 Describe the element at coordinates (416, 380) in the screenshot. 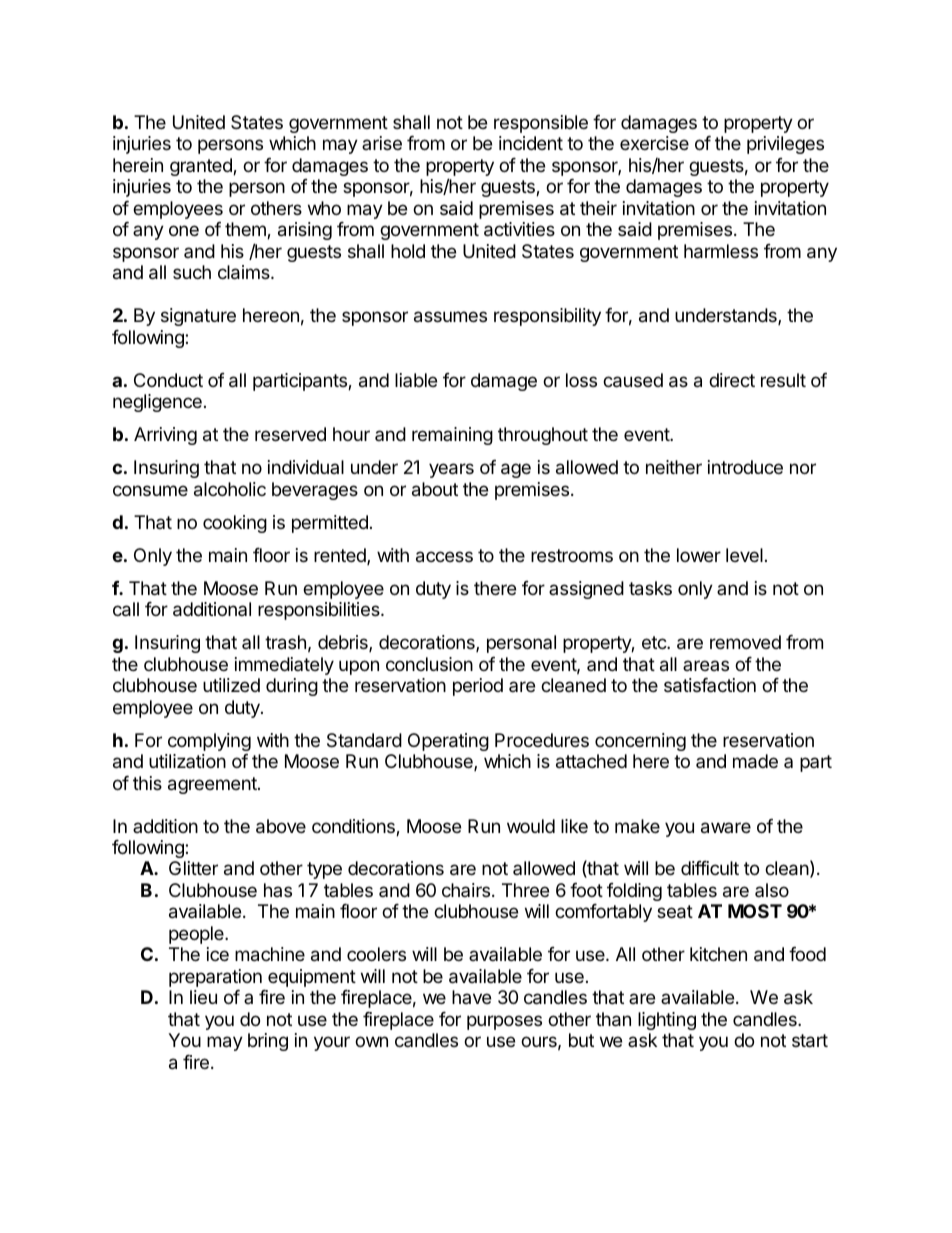

I see `liable` at that location.
